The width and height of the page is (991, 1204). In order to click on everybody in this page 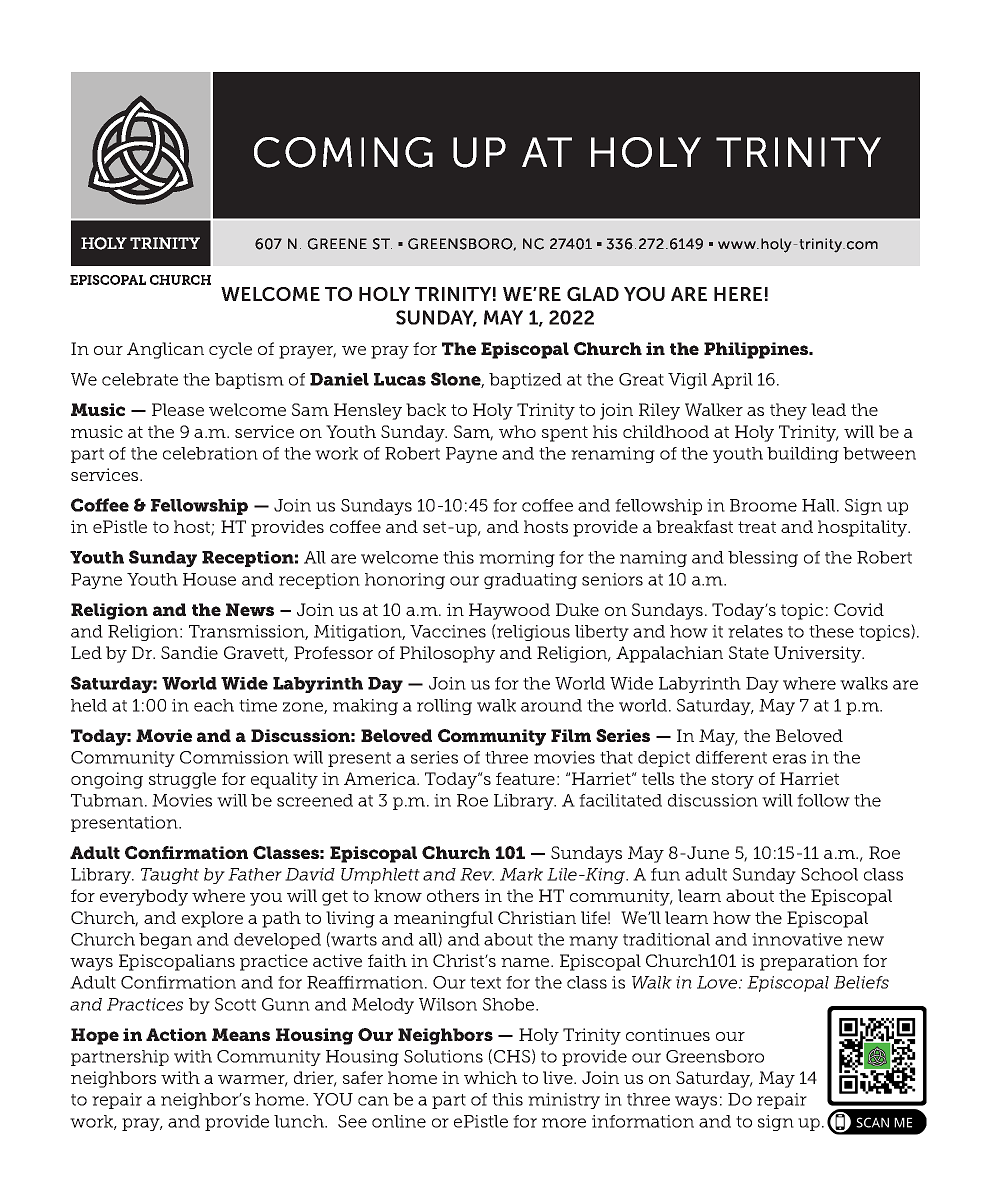, I will do `click(144, 897)`.
